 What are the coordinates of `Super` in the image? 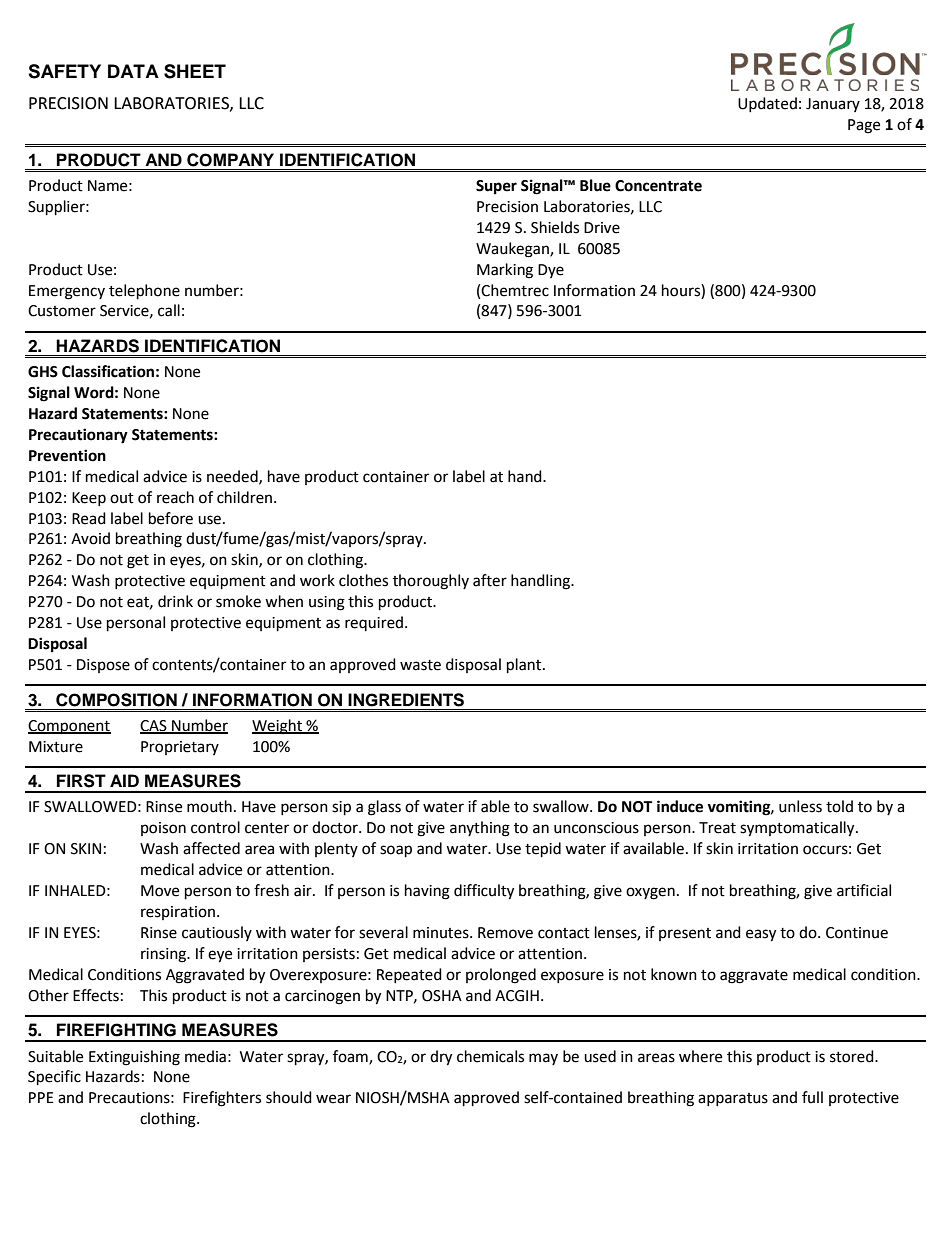 It's located at (496, 187).
